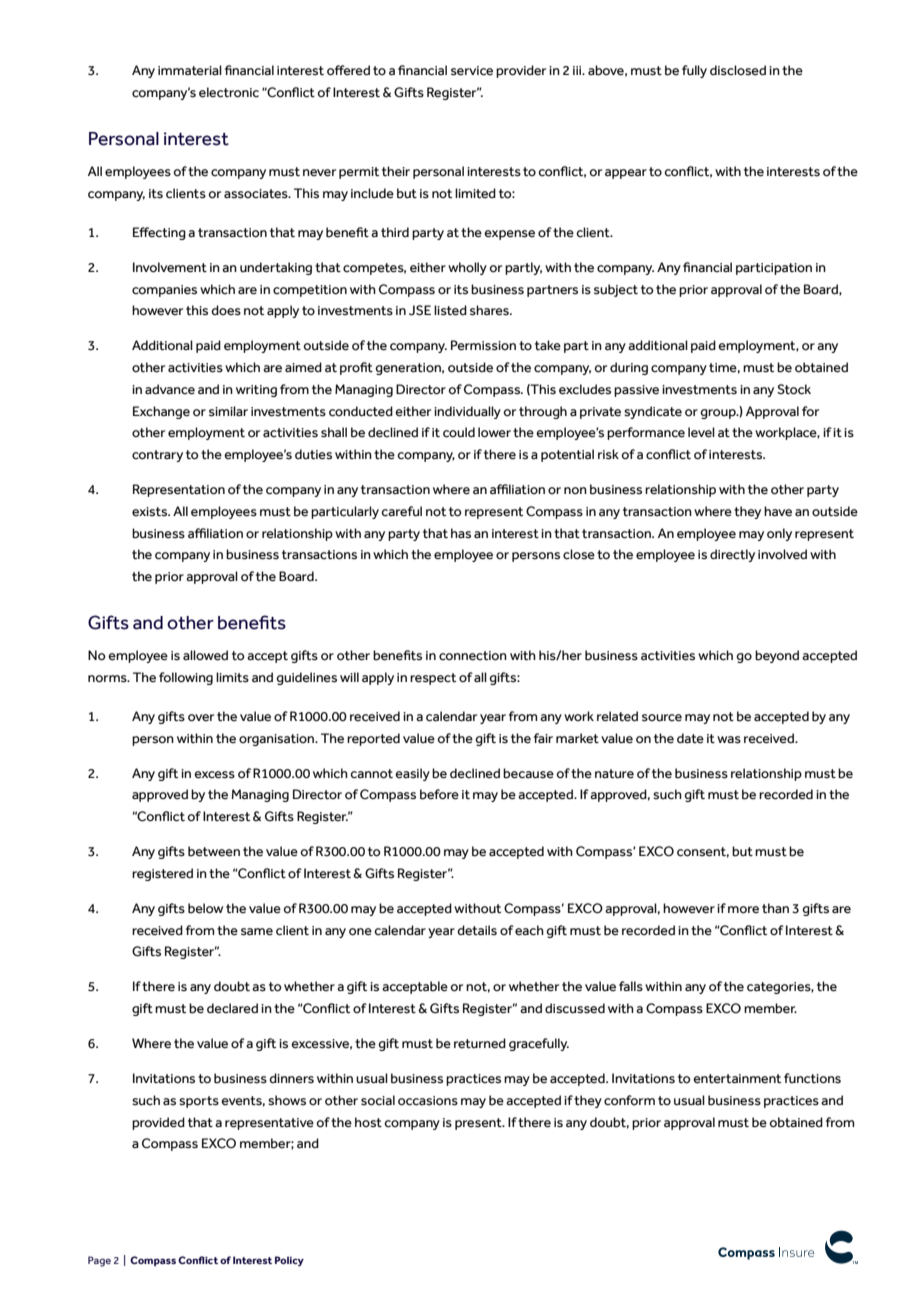  Describe the element at coordinates (626, 174) in the page. I see `appear` at that location.
